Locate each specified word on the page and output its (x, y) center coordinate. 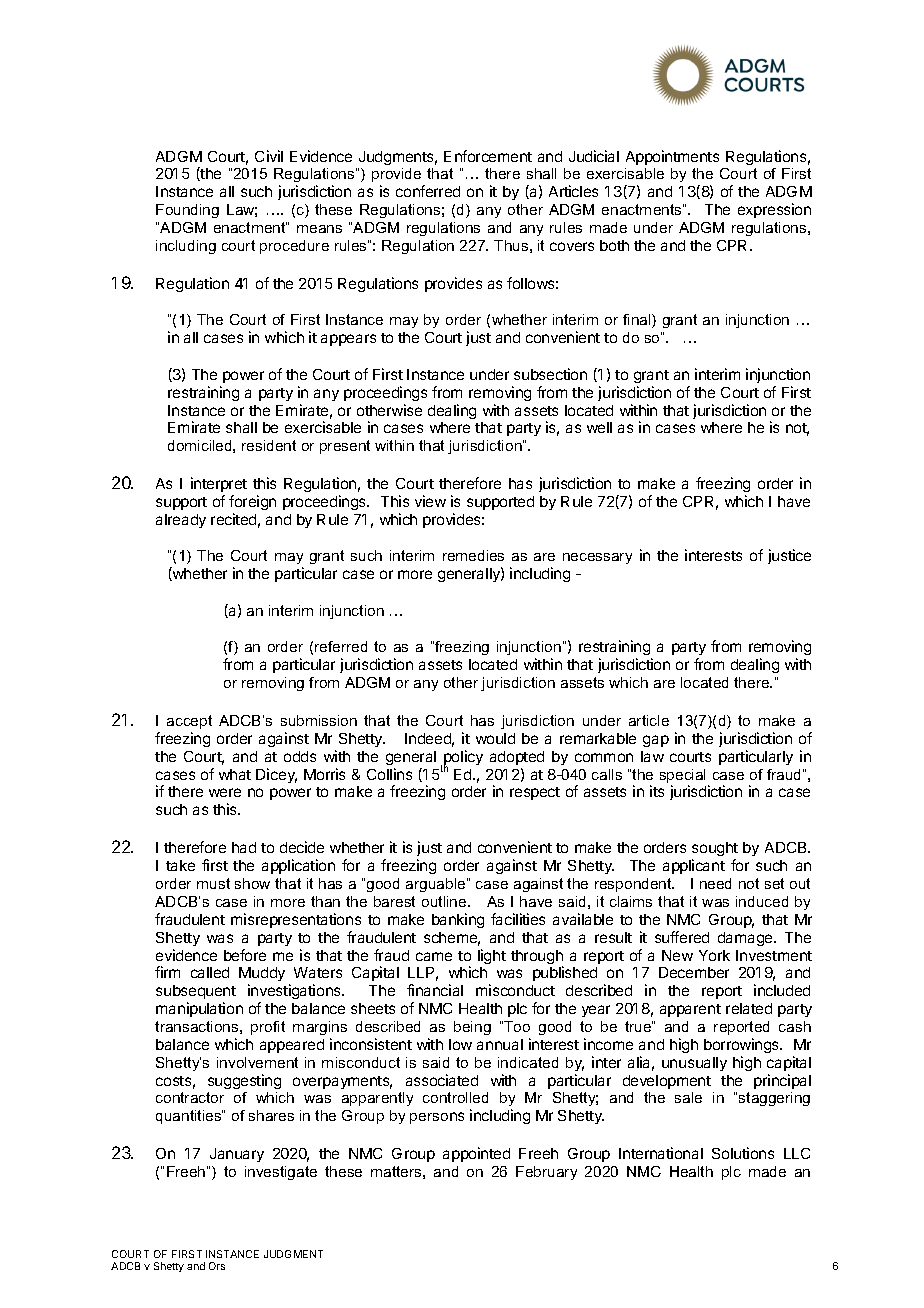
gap (656, 741)
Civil (269, 156)
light (492, 956)
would (495, 738)
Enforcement (488, 156)
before (245, 955)
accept (189, 722)
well (599, 427)
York (714, 955)
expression (774, 210)
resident (269, 445)
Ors (217, 1266)
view (430, 501)
